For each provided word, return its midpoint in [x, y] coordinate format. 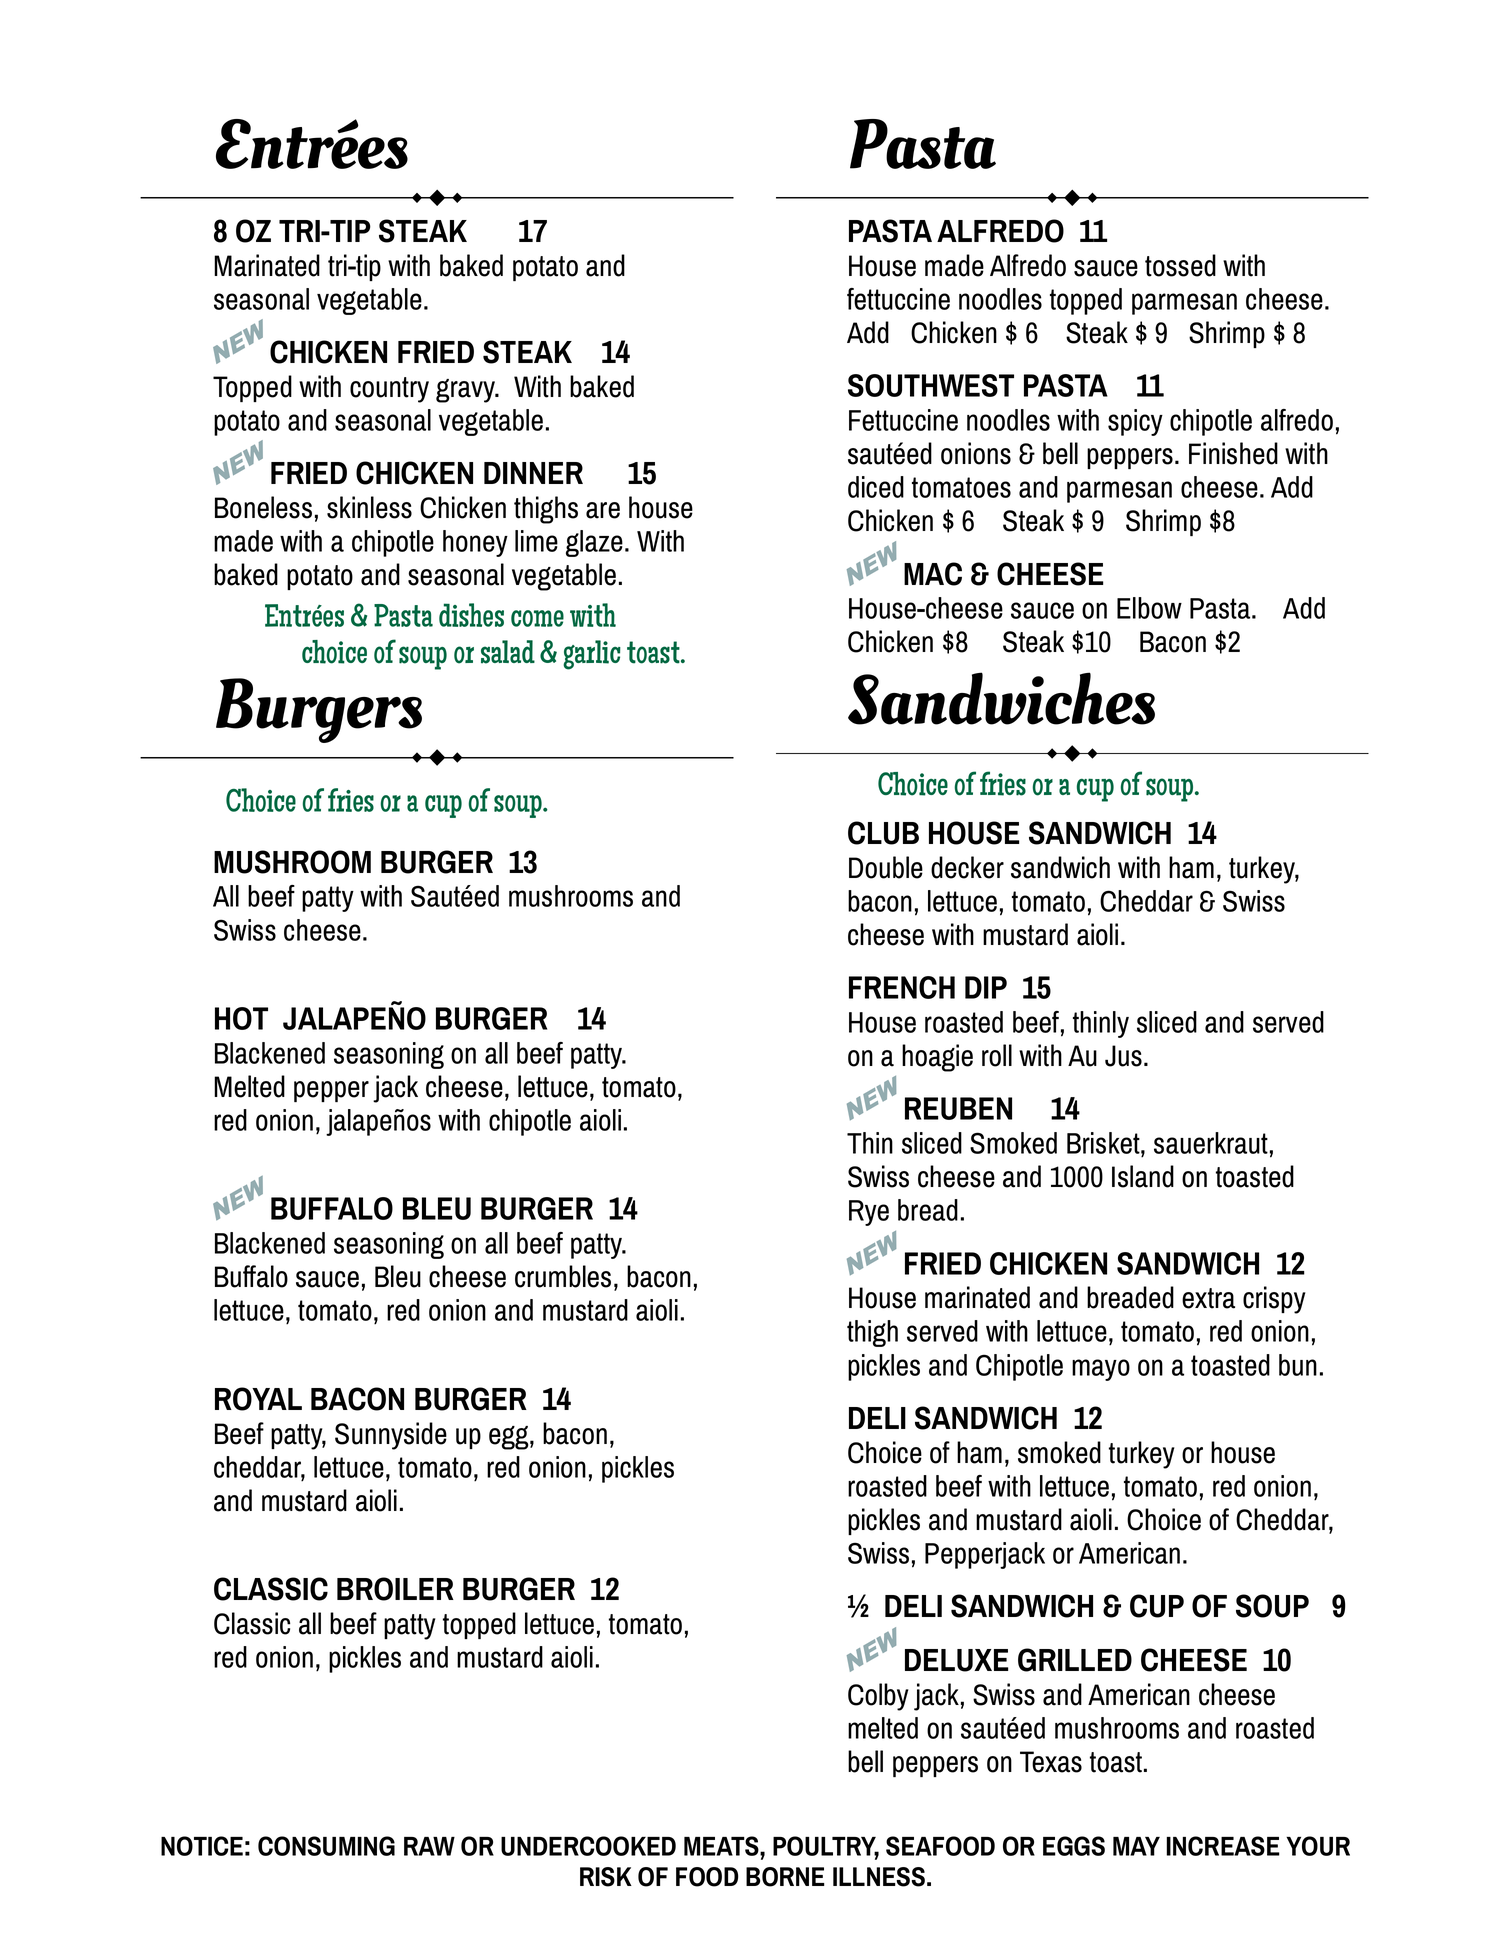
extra [1208, 1298]
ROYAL [258, 1399]
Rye [869, 1213]
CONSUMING [326, 1846]
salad [508, 652]
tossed [1180, 265]
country [389, 390]
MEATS [722, 1846]
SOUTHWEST [931, 385]
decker [967, 867]
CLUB [883, 833]
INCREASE [1223, 1846]
